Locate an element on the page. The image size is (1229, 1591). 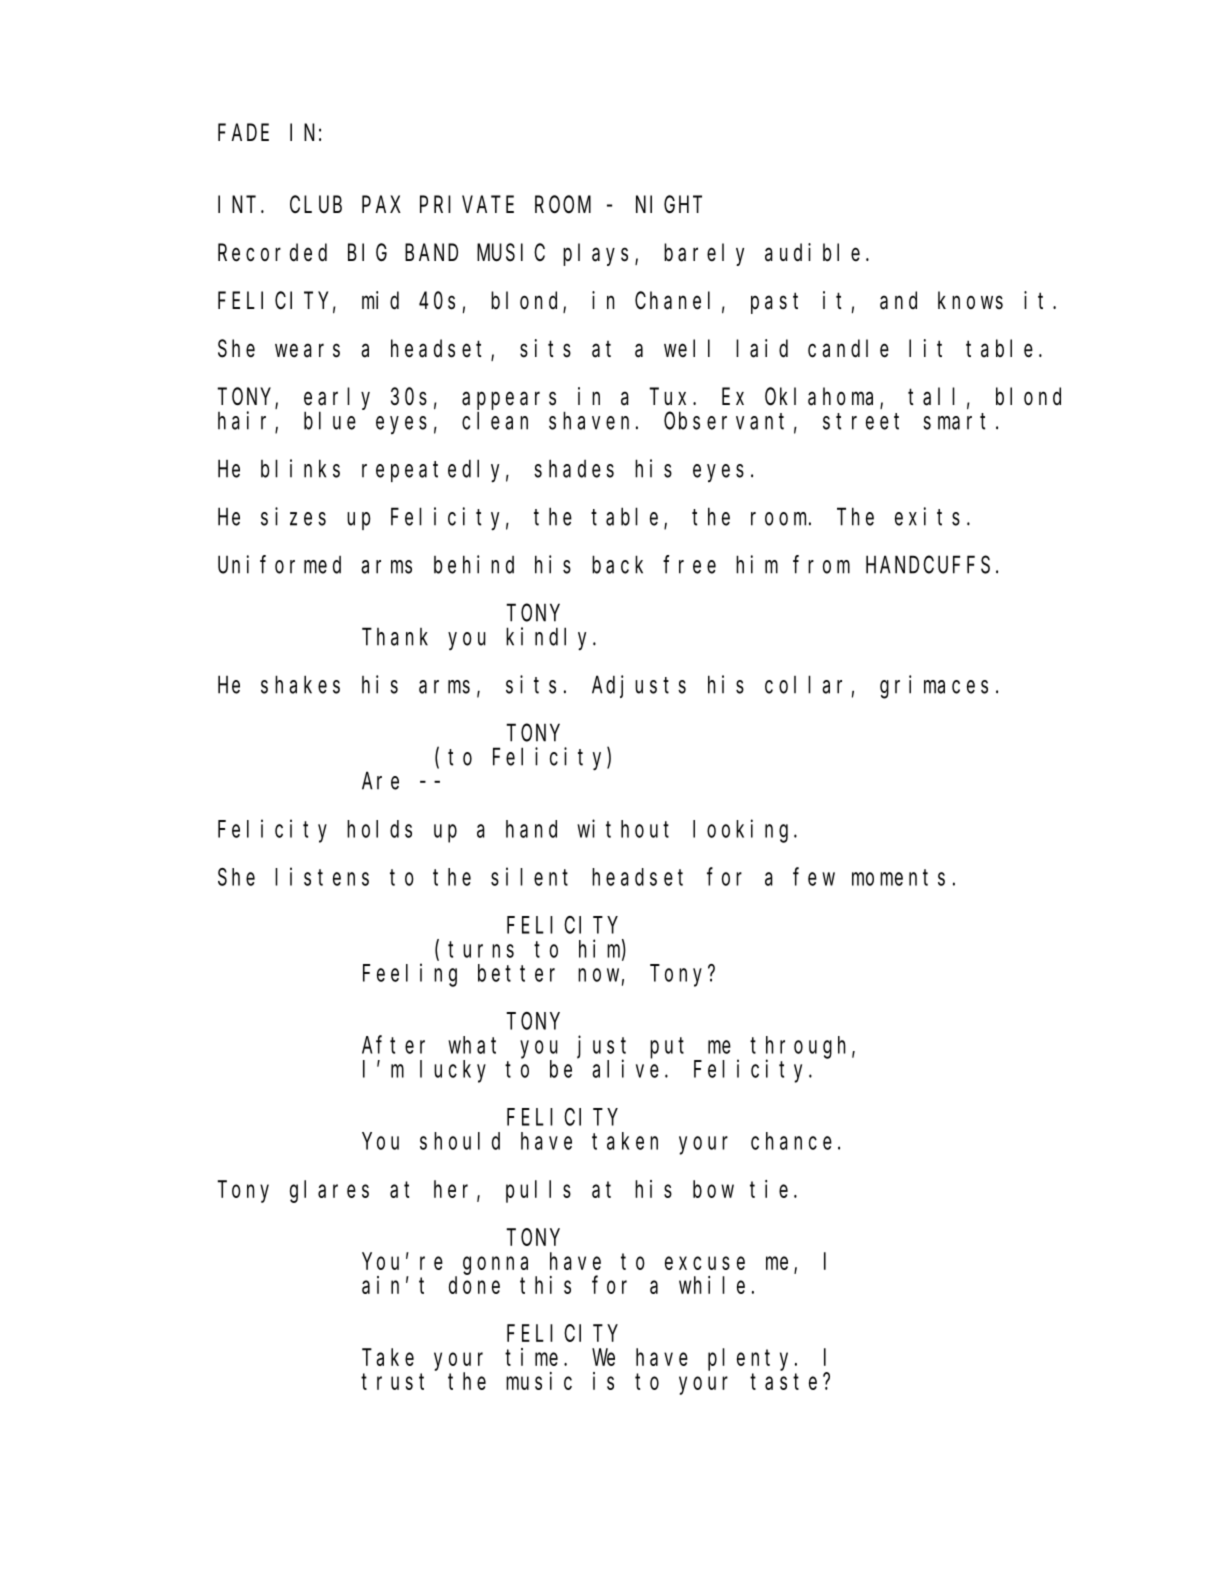
done is located at coordinates (474, 1285).
